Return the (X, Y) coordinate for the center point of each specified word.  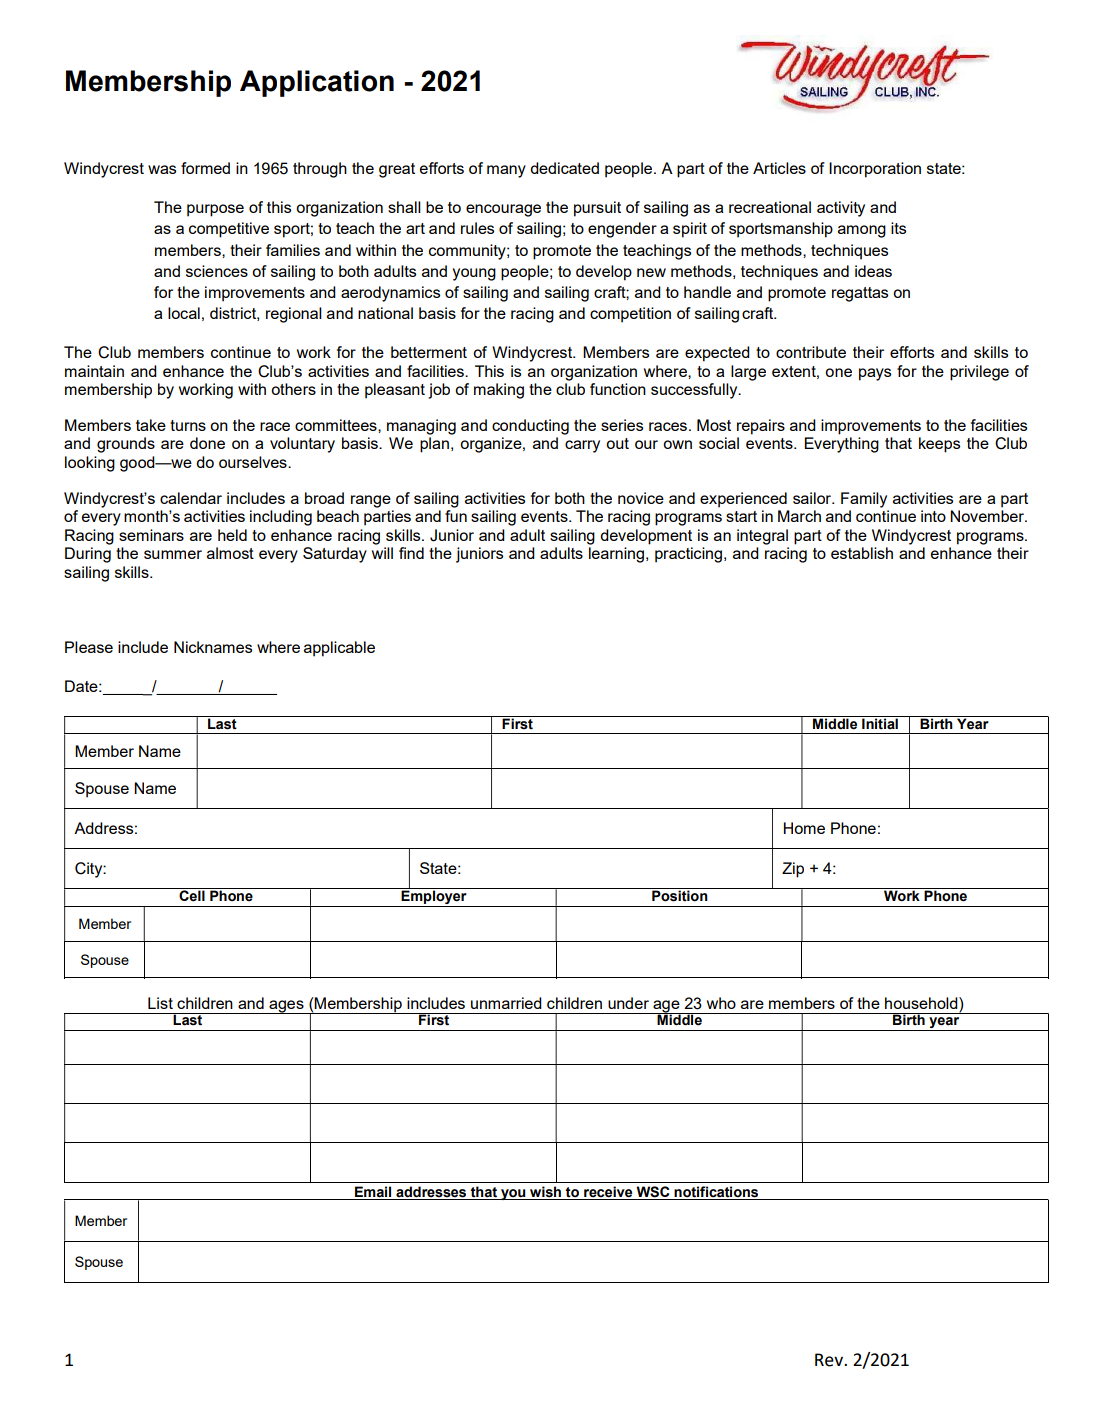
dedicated (564, 168)
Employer (434, 897)
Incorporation (875, 170)
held (232, 535)
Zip (793, 870)
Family (864, 500)
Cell (192, 895)
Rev (830, 1360)
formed (205, 168)
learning (618, 555)
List (160, 1003)
